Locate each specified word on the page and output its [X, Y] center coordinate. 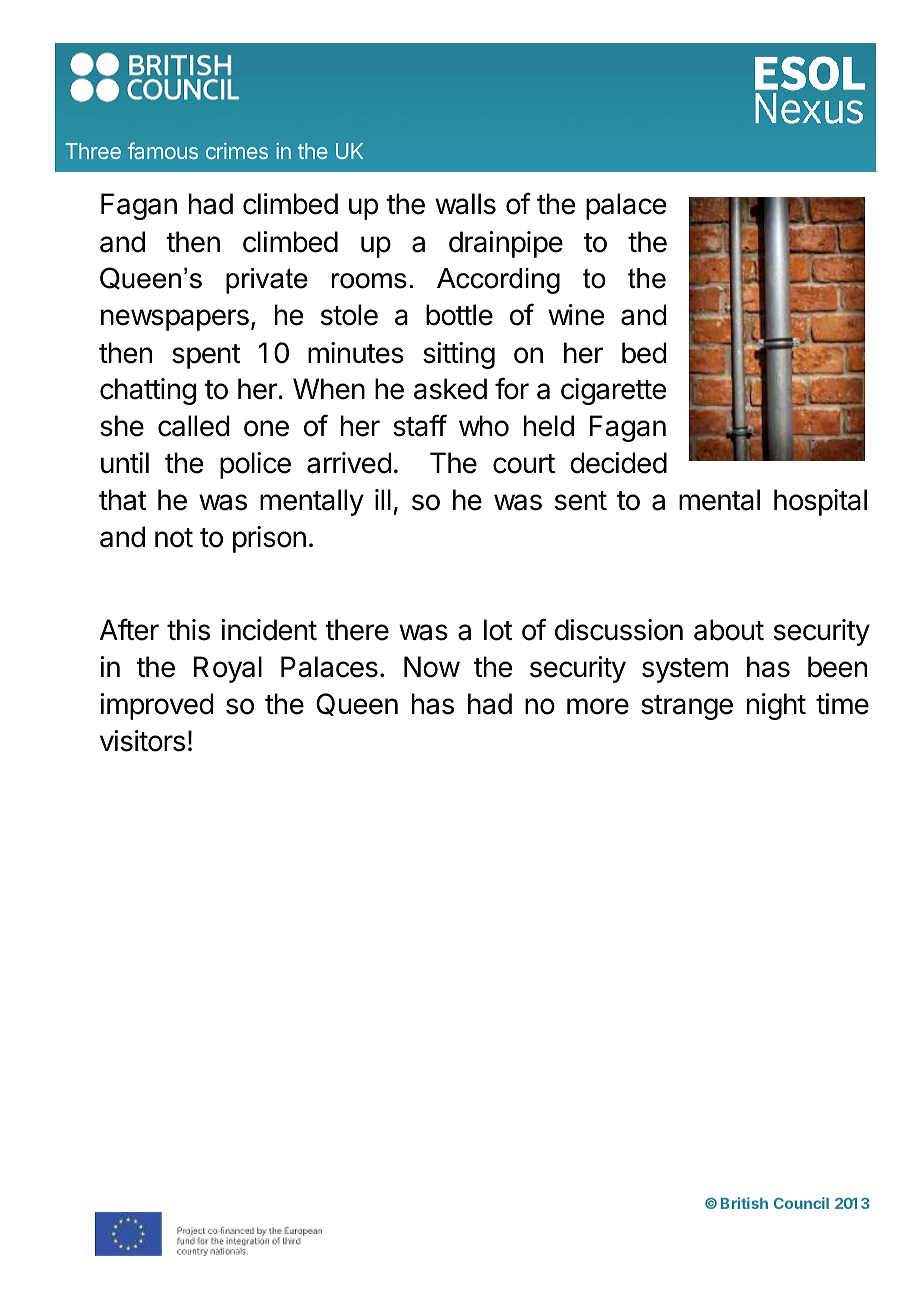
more [598, 706]
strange [687, 707]
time [842, 704]
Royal [228, 669]
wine [576, 315]
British [744, 1203]
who [484, 426]
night [776, 706]
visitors [142, 741]
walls [465, 204]
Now [432, 667]
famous [163, 150]
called [194, 426]
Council [801, 1203]
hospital [820, 502]
